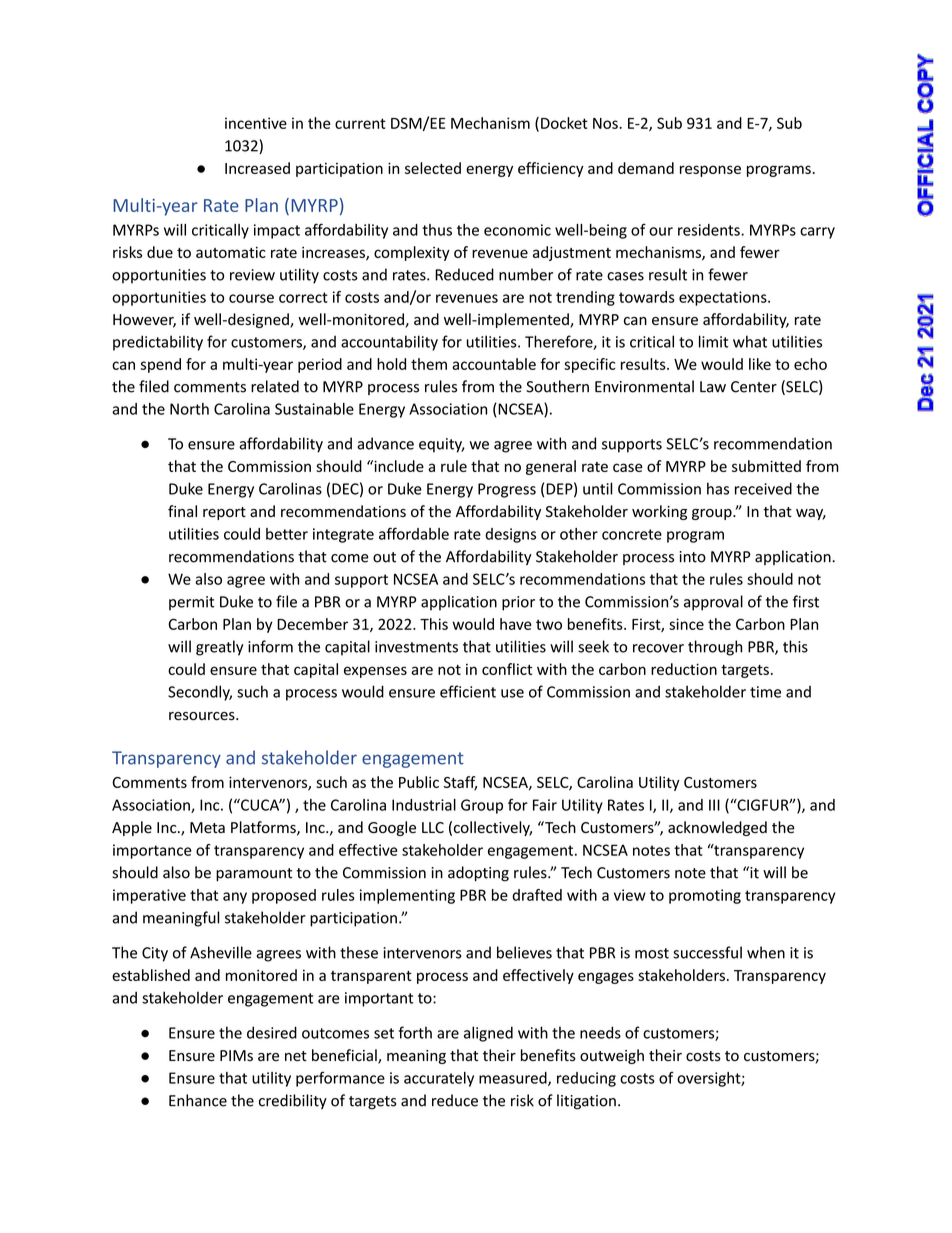 The width and height of the document is (952, 1233). Describe the element at coordinates (191, 603) in the document. I see `permit` at that location.
